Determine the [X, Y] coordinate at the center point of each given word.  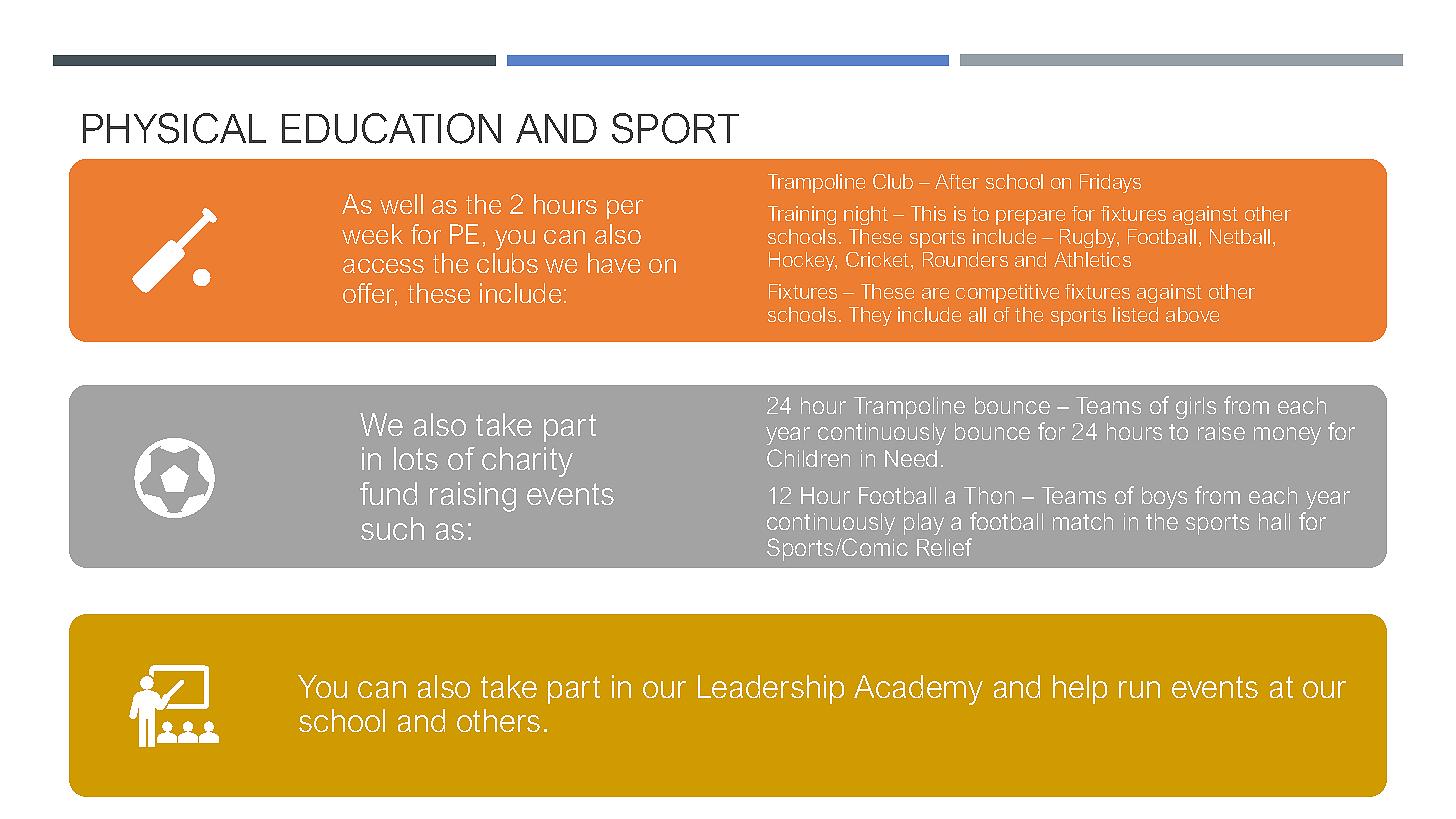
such [392, 528]
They [870, 316]
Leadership [771, 689]
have [614, 263]
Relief [944, 547]
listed [1135, 314]
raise [1221, 431]
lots [416, 458]
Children [808, 458]
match [1083, 521]
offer [370, 294]
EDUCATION [391, 128]
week [372, 234]
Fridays [1110, 183]
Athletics [1092, 259]
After [957, 181]
